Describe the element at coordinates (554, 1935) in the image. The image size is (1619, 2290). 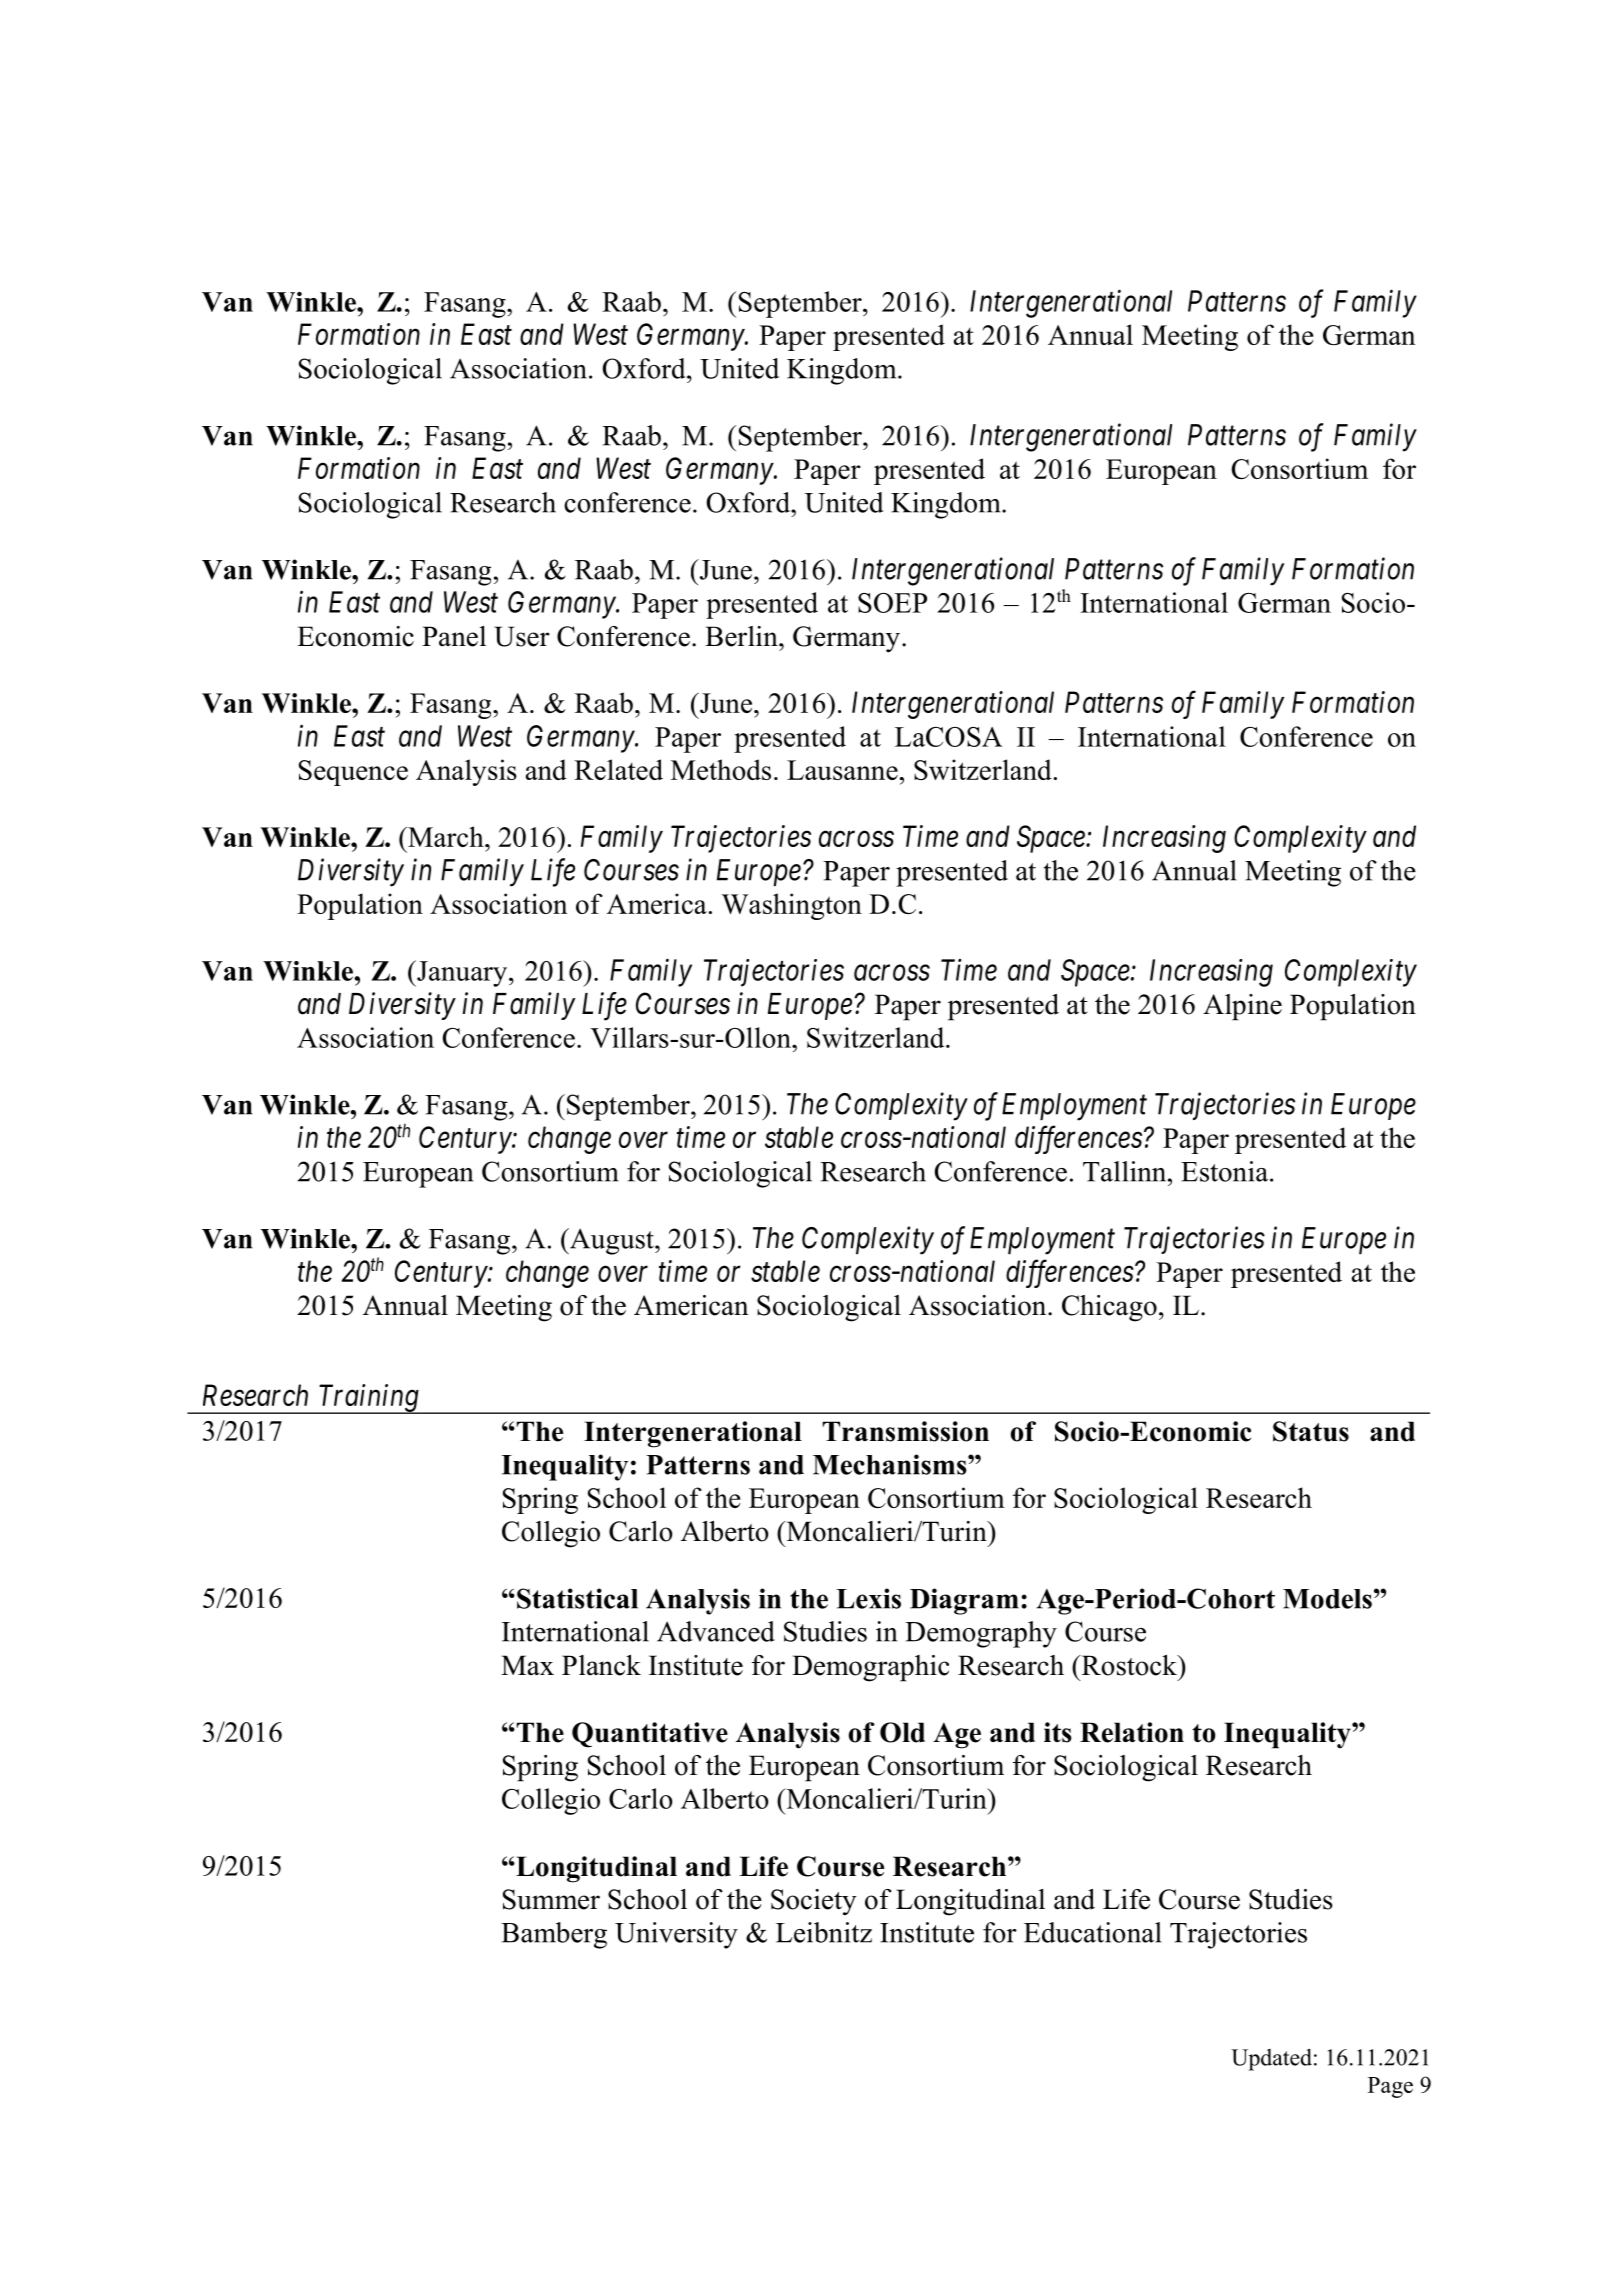
I see `Bamberg` at that location.
